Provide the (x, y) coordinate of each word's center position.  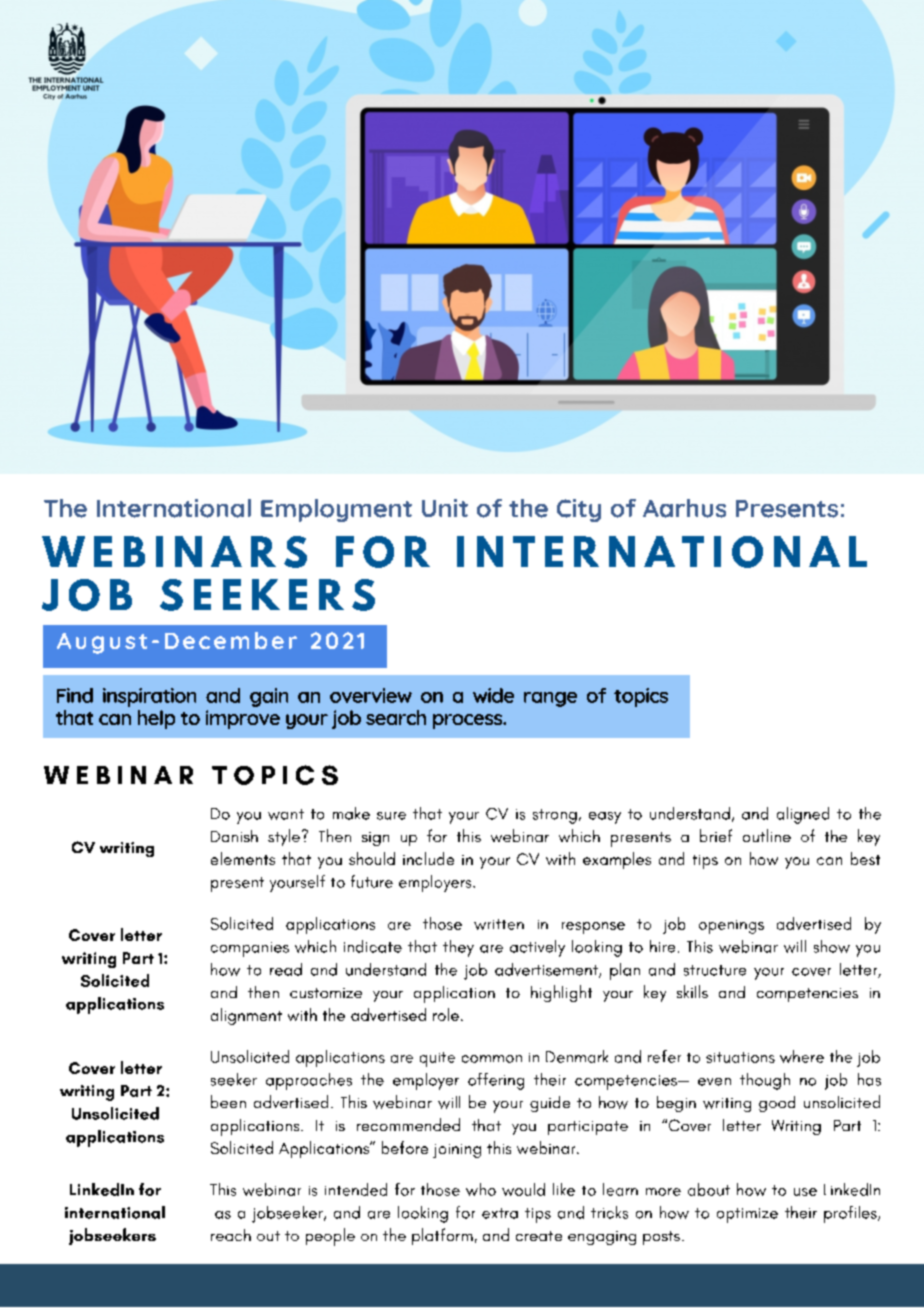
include (428, 858)
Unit (445, 508)
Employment (336, 510)
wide (493, 695)
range (550, 699)
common (492, 1059)
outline (767, 835)
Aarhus (684, 508)
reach (231, 1235)
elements (243, 858)
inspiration (149, 697)
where (802, 1056)
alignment (246, 1016)
